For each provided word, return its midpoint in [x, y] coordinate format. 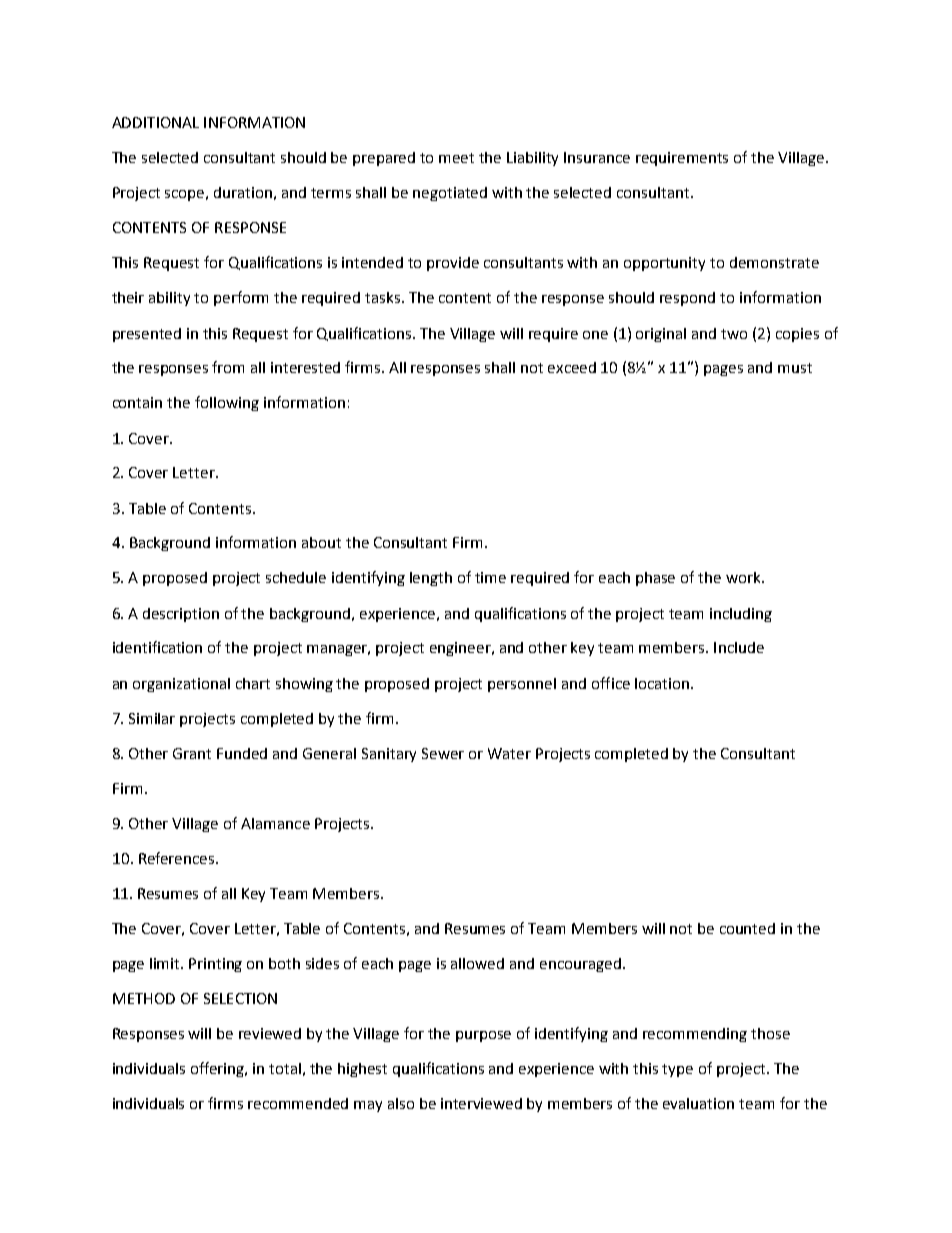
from [228, 367]
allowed [477, 963]
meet [456, 158]
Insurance [597, 157]
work [744, 577]
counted [747, 928]
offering [219, 1069]
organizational [181, 685]
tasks [384, 297]
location [662, 683]
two [734, 334]
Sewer [443, 753]
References [178, 858]
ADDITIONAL [155, 122]
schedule [296, 577]
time [490, 577]
